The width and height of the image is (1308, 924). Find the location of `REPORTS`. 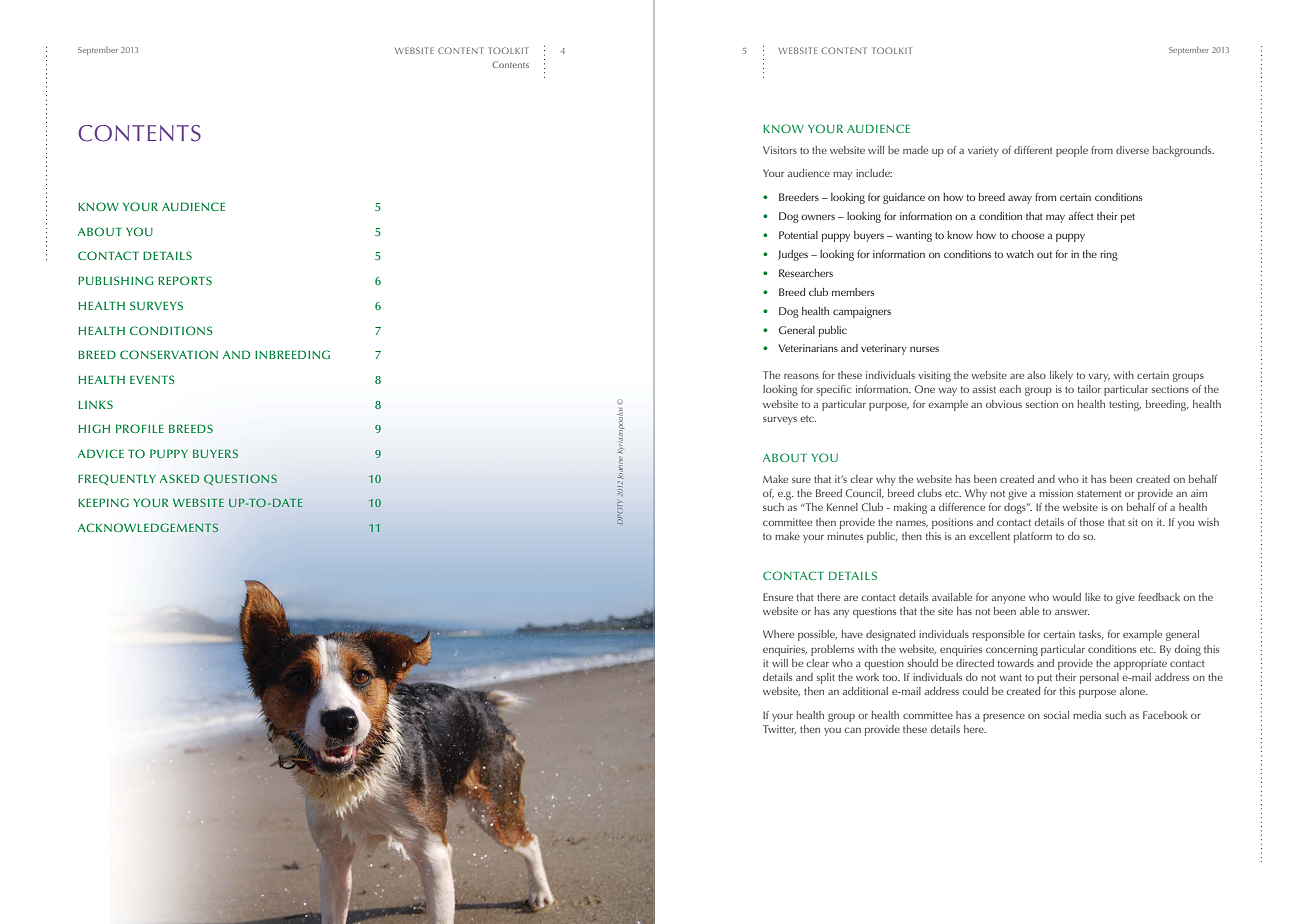

REPORTS is located at coordinates (185, 280).
